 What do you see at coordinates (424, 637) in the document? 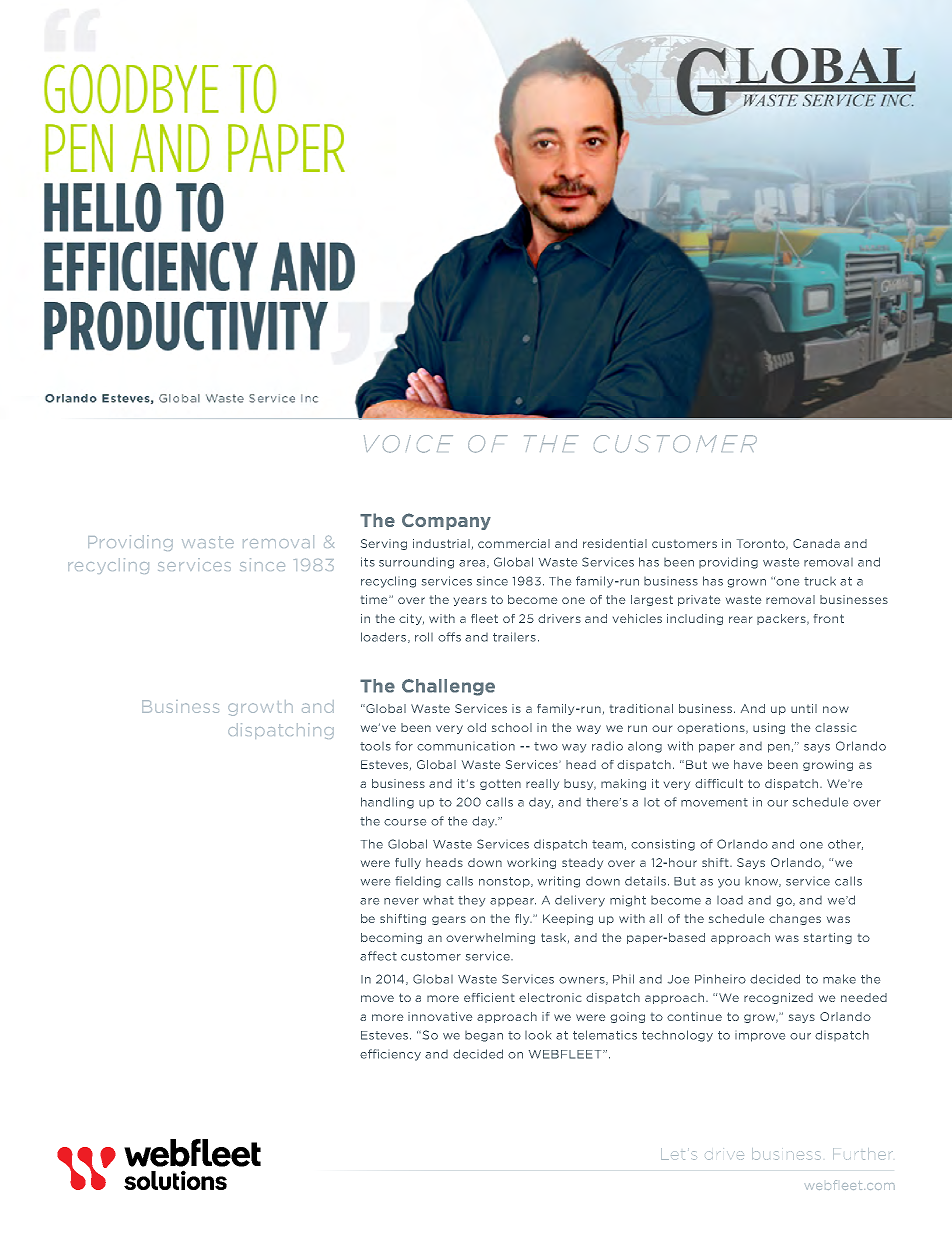
I see `roll` at bounding box center [424, 637].
